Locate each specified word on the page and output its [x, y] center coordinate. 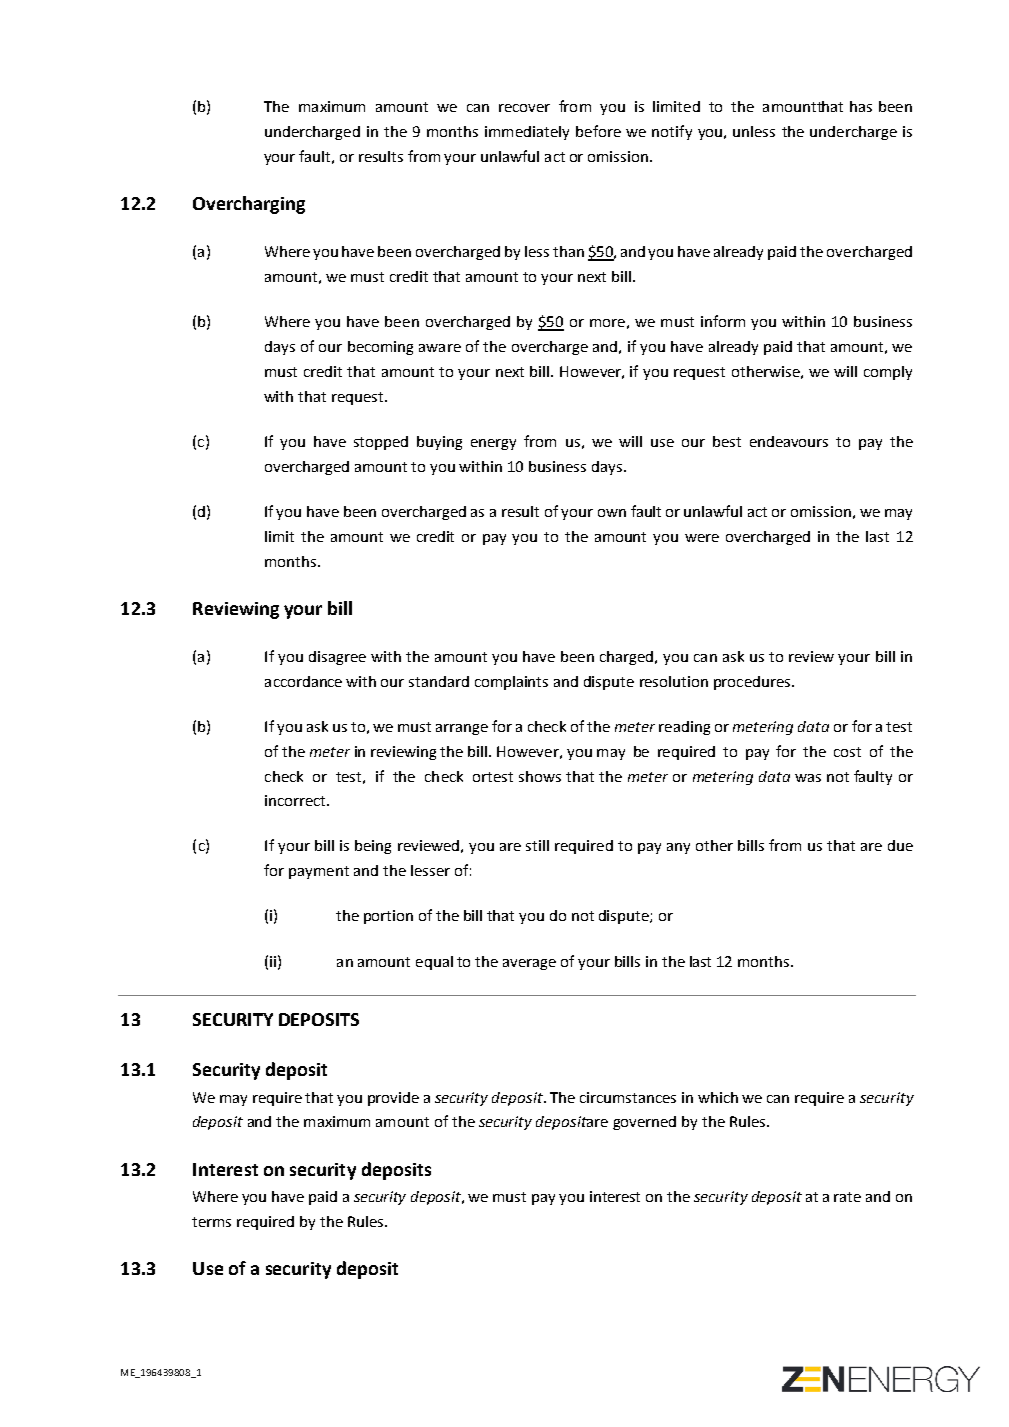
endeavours [789, 441]
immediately [527, 133]
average [529, 964]
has [861, 106]
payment [319, 872]
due [900, 845]
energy [493, 444]
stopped [381, 443]
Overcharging [249, 205]
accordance [303, 681]
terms [211, 1222]
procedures [752, 683]
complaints [511, 683]
